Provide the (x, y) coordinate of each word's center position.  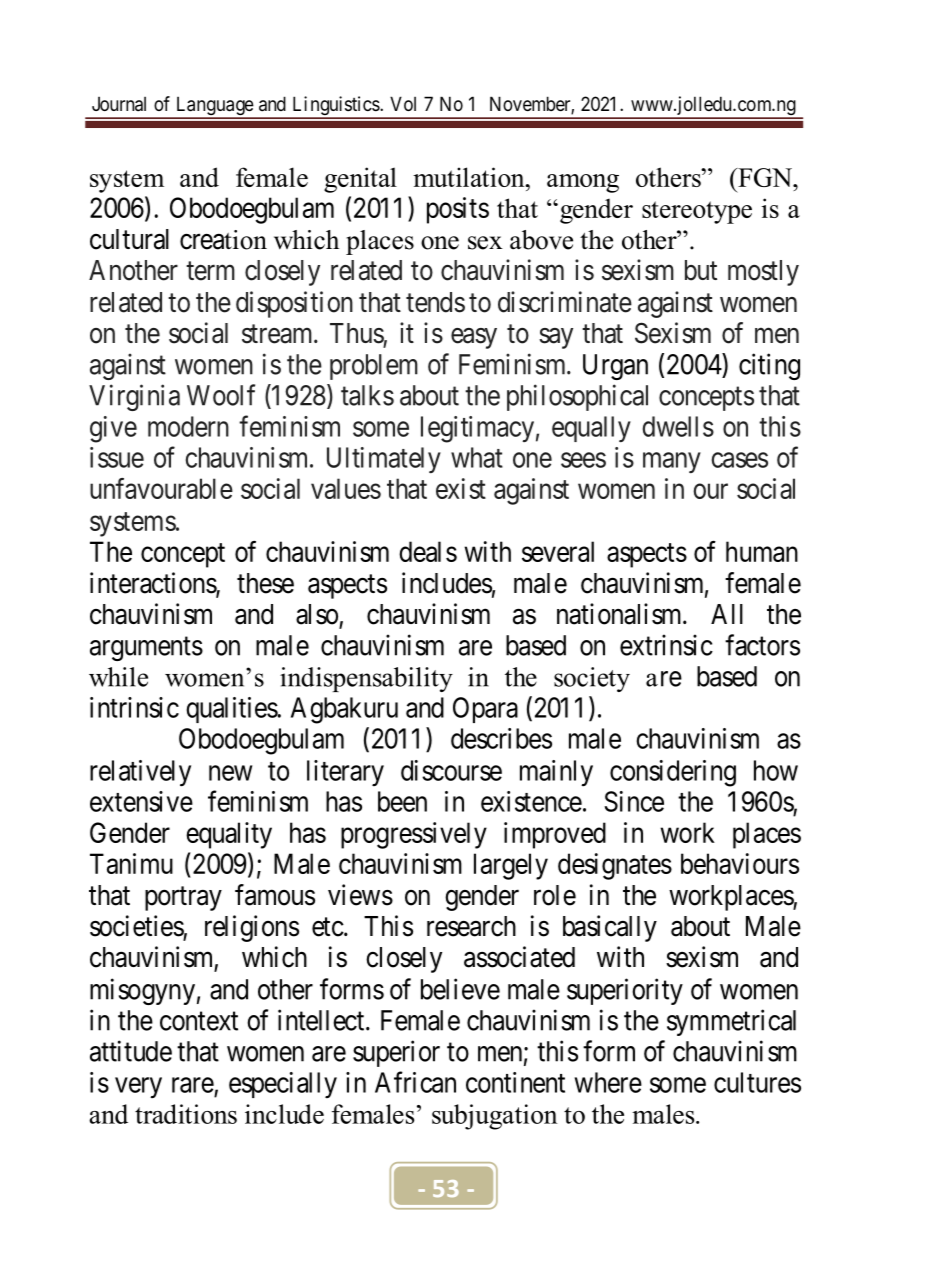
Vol (403, 103)
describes (501, 738)
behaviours (740, 863)
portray (183, 898)
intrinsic (134, 707)
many (672, 462)
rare (193, 1085)
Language (214, 107)
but (701, 270)
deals (428, 551)
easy (474, 338)
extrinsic (666, 645)
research (471, 926)
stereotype (697, 212)
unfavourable (161, 488)
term (210, 271)
